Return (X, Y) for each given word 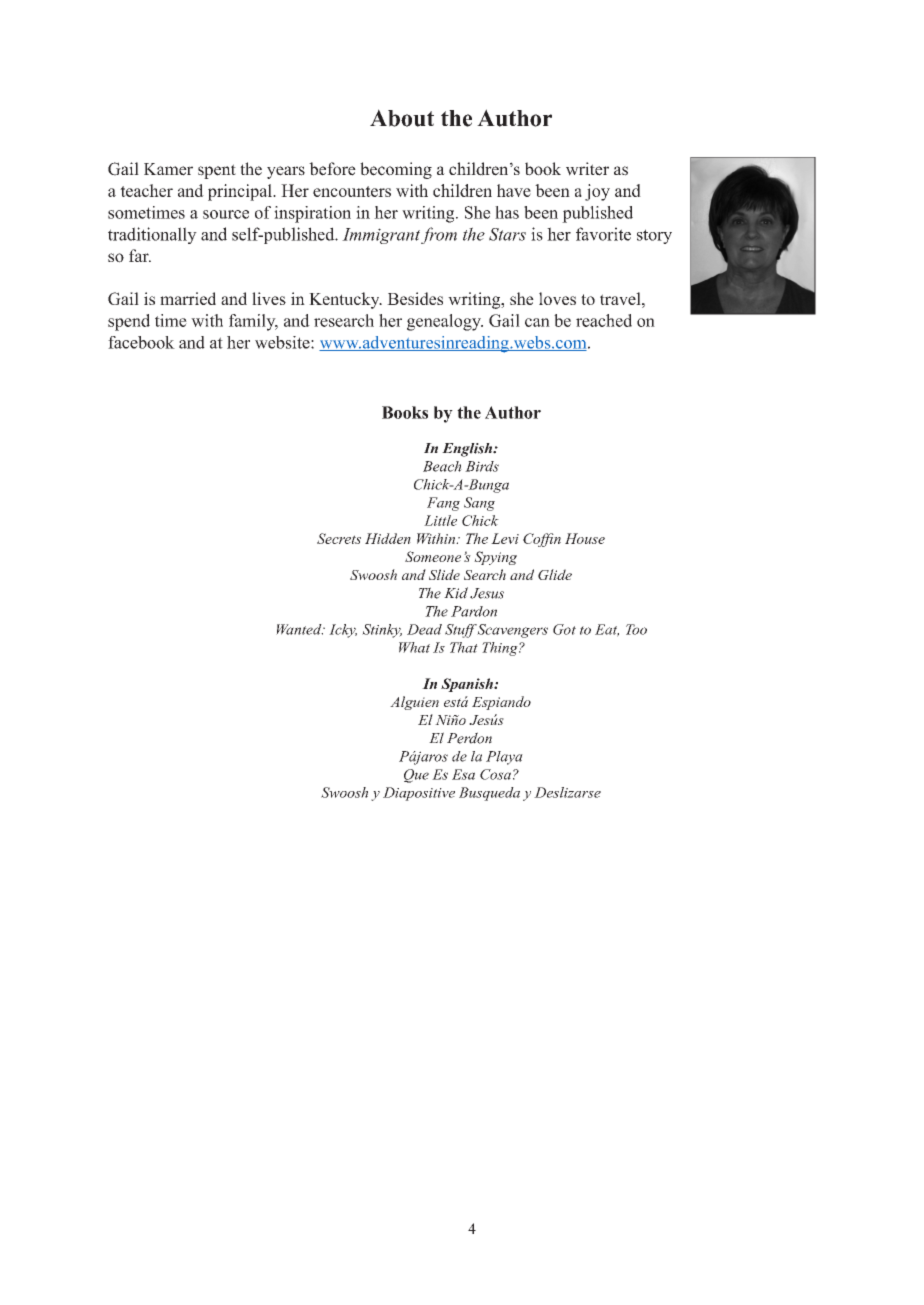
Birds (482, 466)
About (402, 118)
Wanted (300, 629)
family (253, 322)
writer (587, 169)
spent (217, 171)
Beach (442, 466)
